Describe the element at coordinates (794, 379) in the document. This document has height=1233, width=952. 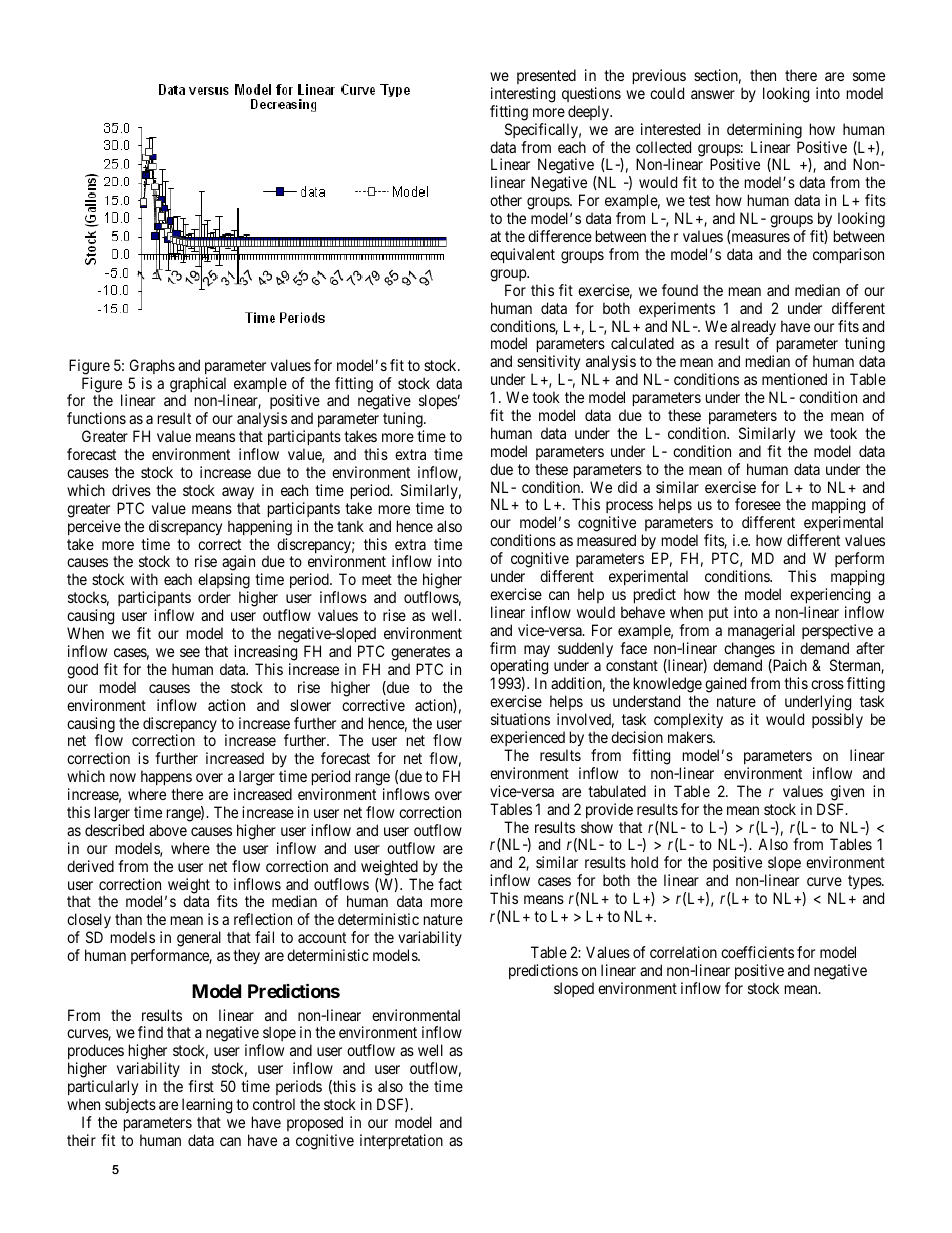
I see `mentioned` at that location.
